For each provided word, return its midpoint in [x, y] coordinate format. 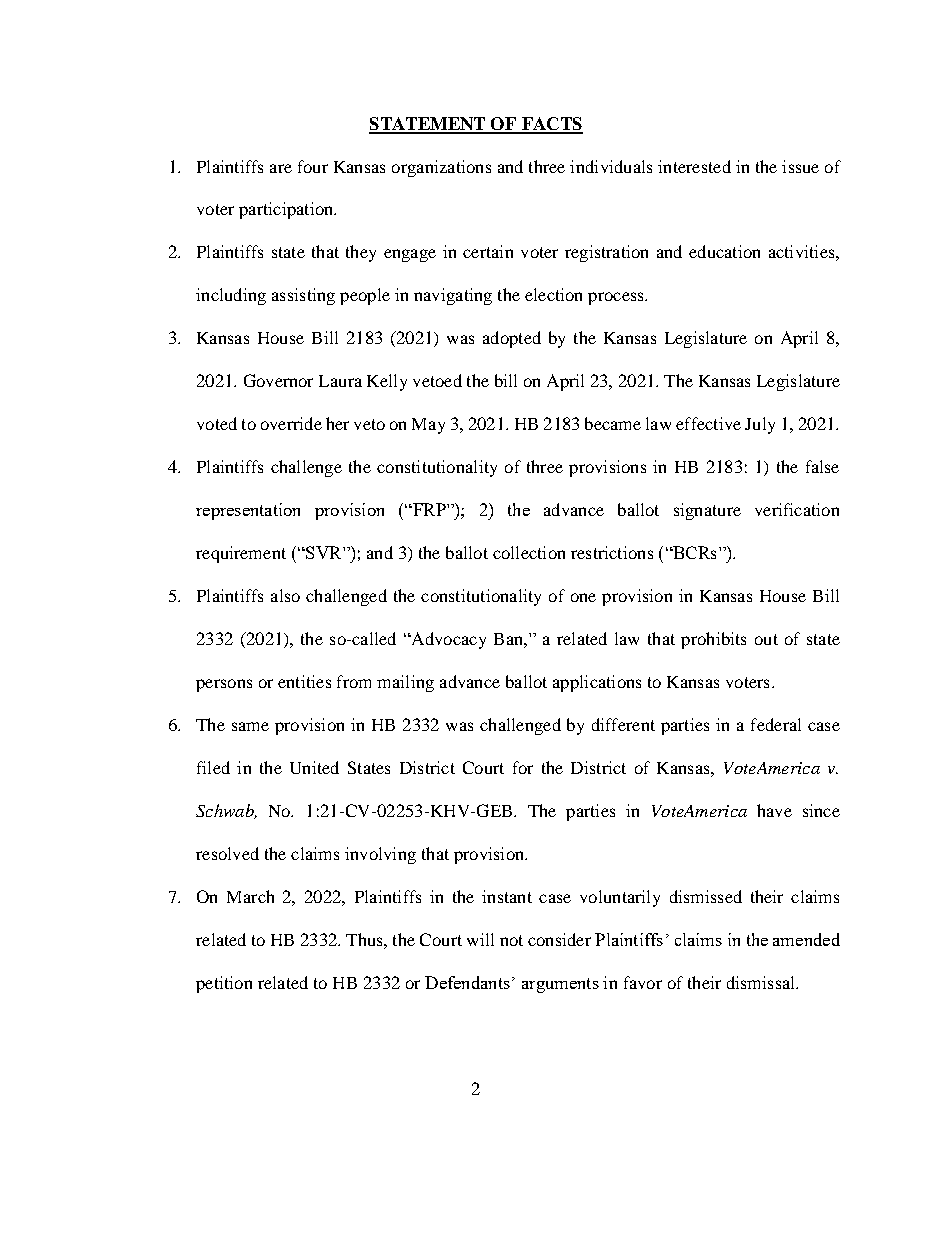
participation [287, 210]
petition [224, 984]
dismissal [762, 982]
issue [800, 166]
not [511, 940]
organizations [441, 168]
